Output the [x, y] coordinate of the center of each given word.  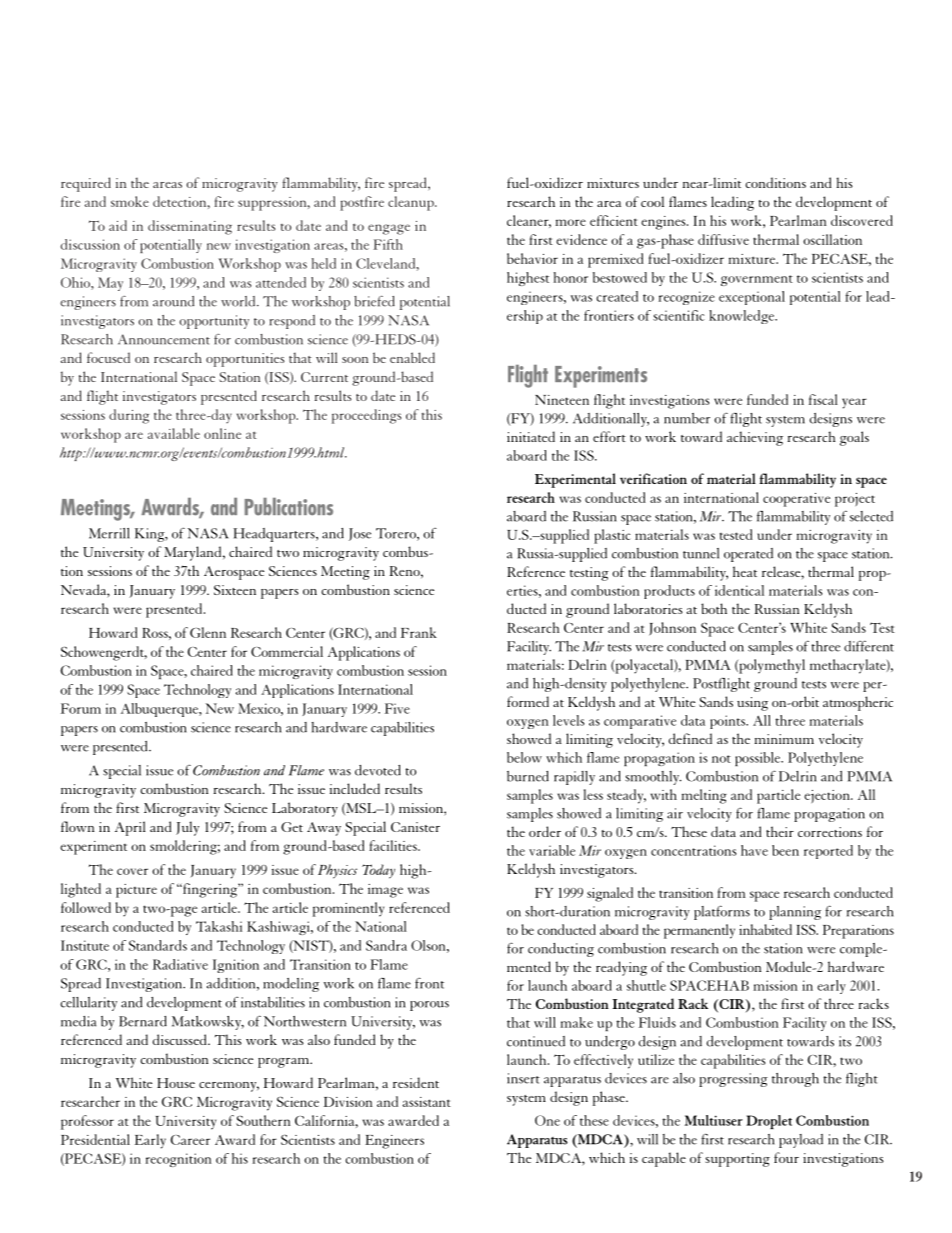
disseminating [190, 227]
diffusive [723, 239]
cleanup [412, 203]
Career [190, 1140]
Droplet [769, 1122]
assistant [426, 1102]
